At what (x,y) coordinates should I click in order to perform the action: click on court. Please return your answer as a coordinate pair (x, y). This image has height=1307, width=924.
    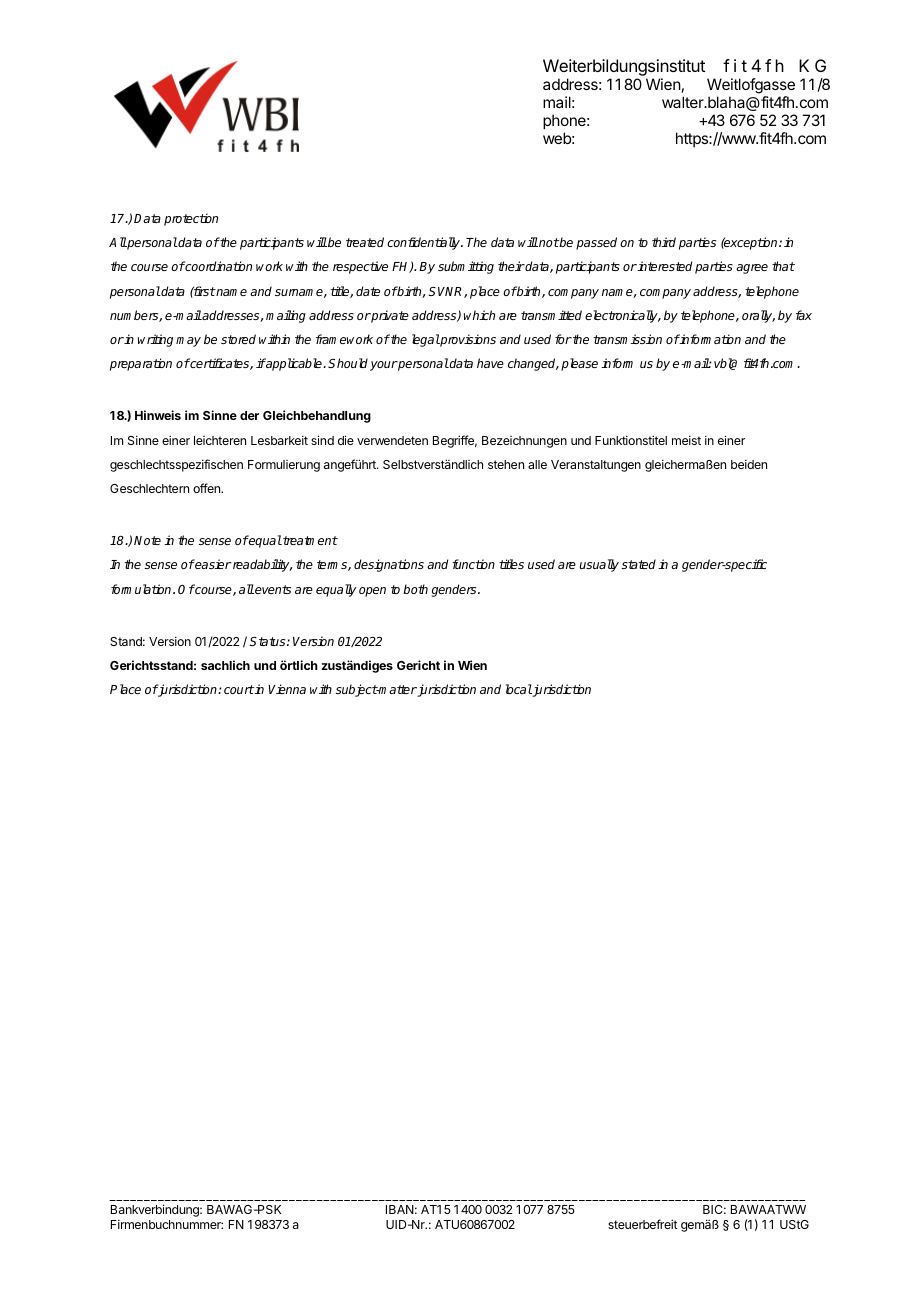
    Looking at the image, I should click on (239, 689).
